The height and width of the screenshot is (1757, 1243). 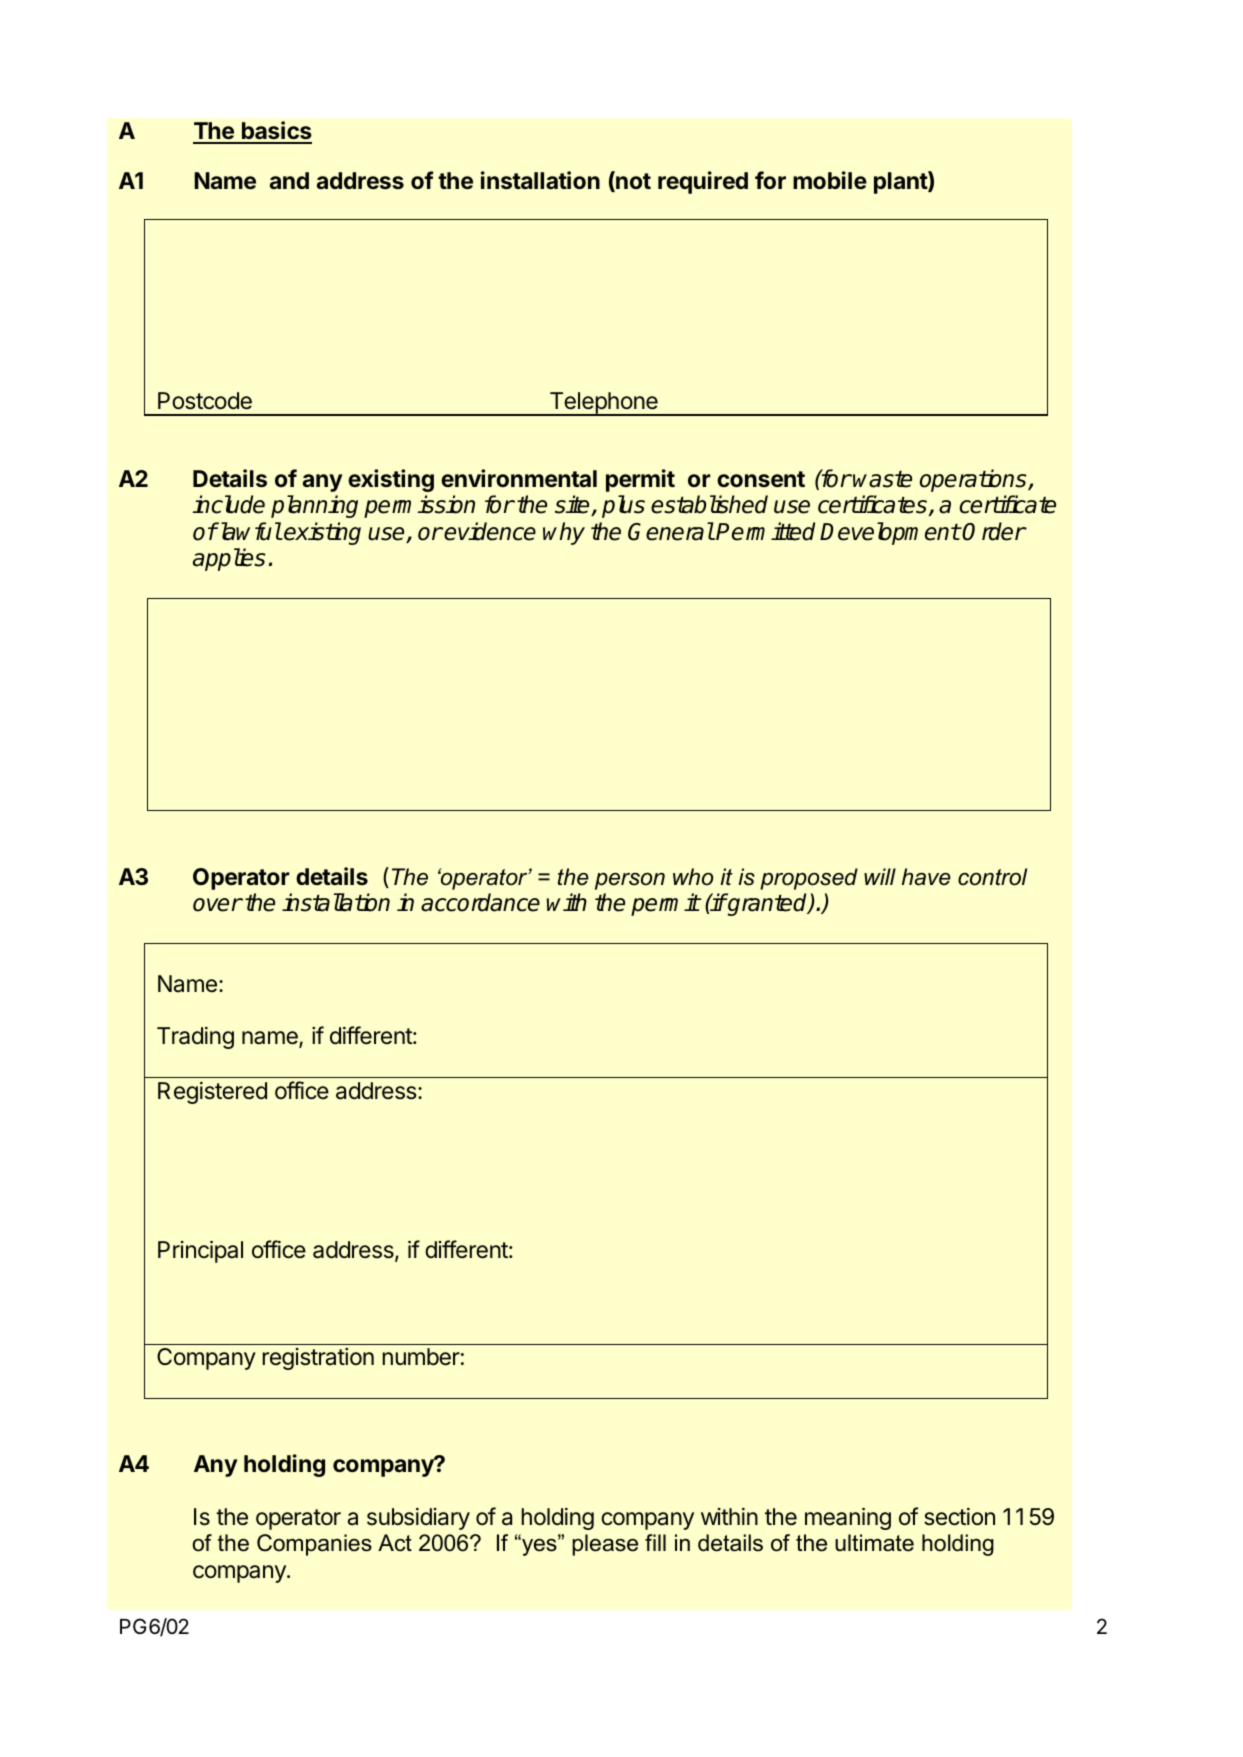 I want to click on planning, so click(x=314, y=506).
